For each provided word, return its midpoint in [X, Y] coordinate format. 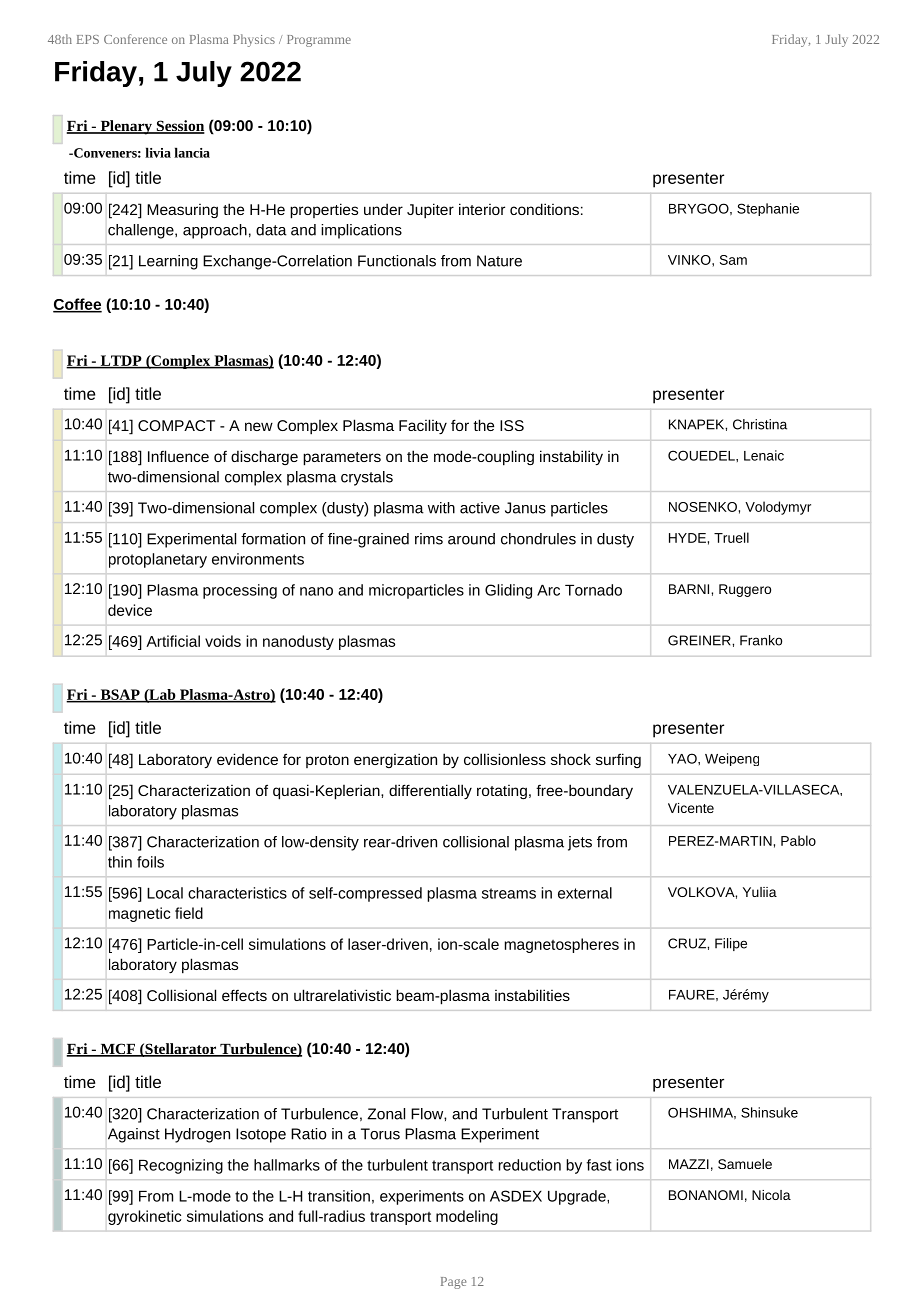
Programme [319, 41]
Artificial [173, 641]
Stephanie [768, 209]
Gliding [508, 591]
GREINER [700, 640]
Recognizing [181, 1166]
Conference [135, 39]
